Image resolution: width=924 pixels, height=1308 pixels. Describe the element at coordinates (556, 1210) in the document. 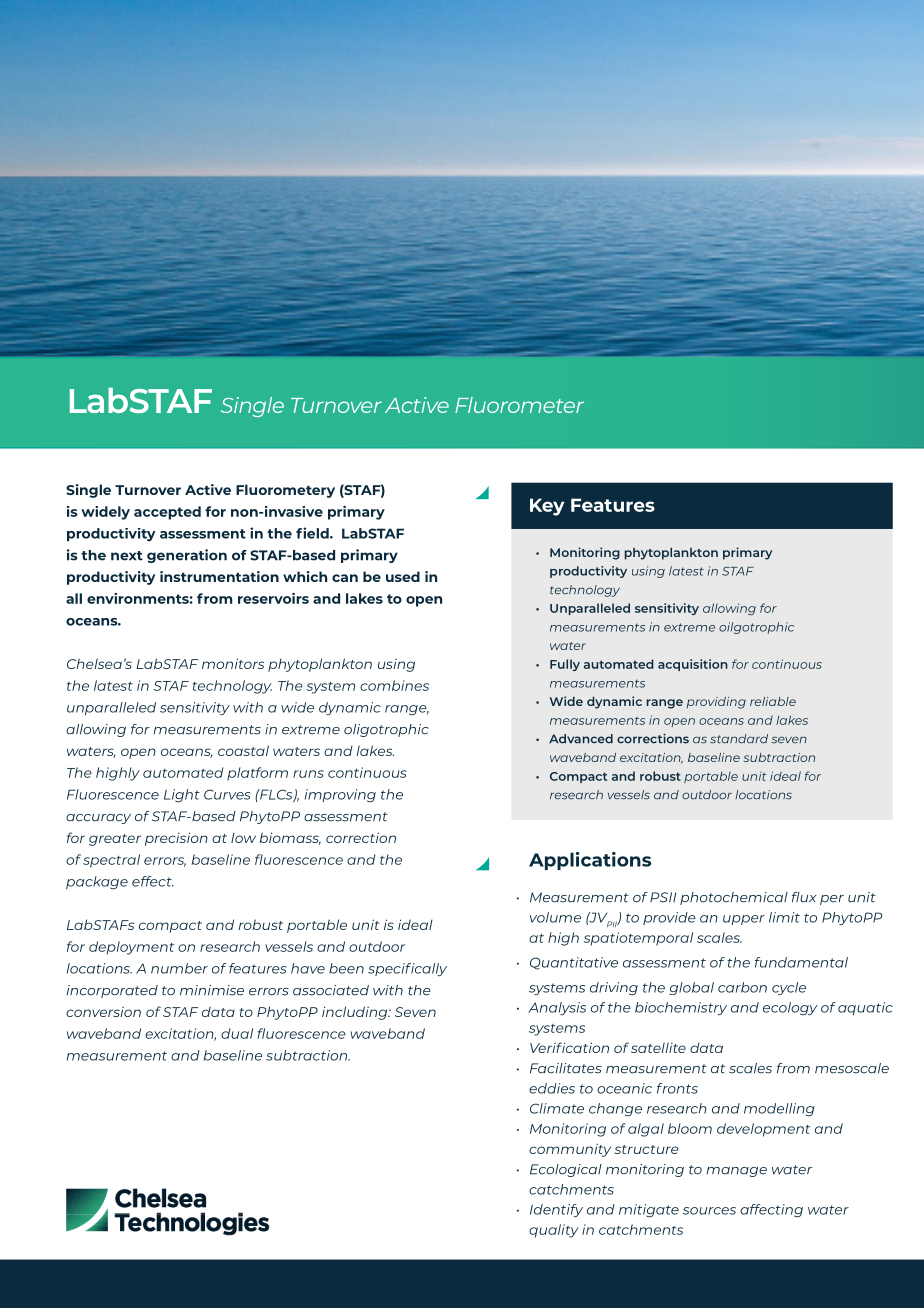

I see `Identify` at that location.
